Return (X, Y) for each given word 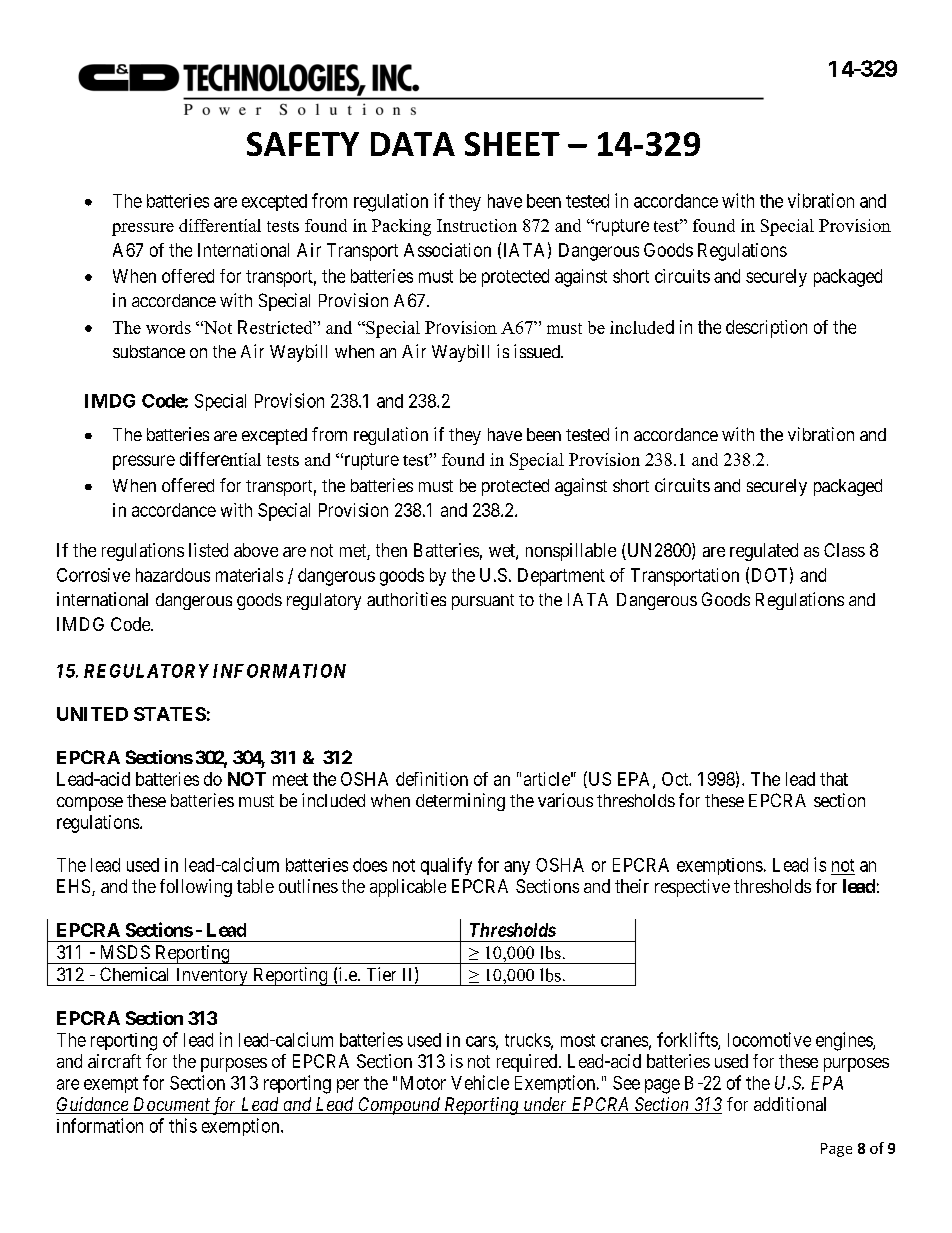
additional (790, 1104)
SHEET (512, 144)
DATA (413, 144)
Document (170, 1105)
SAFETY (303, 144)
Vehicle (480, 1082)
